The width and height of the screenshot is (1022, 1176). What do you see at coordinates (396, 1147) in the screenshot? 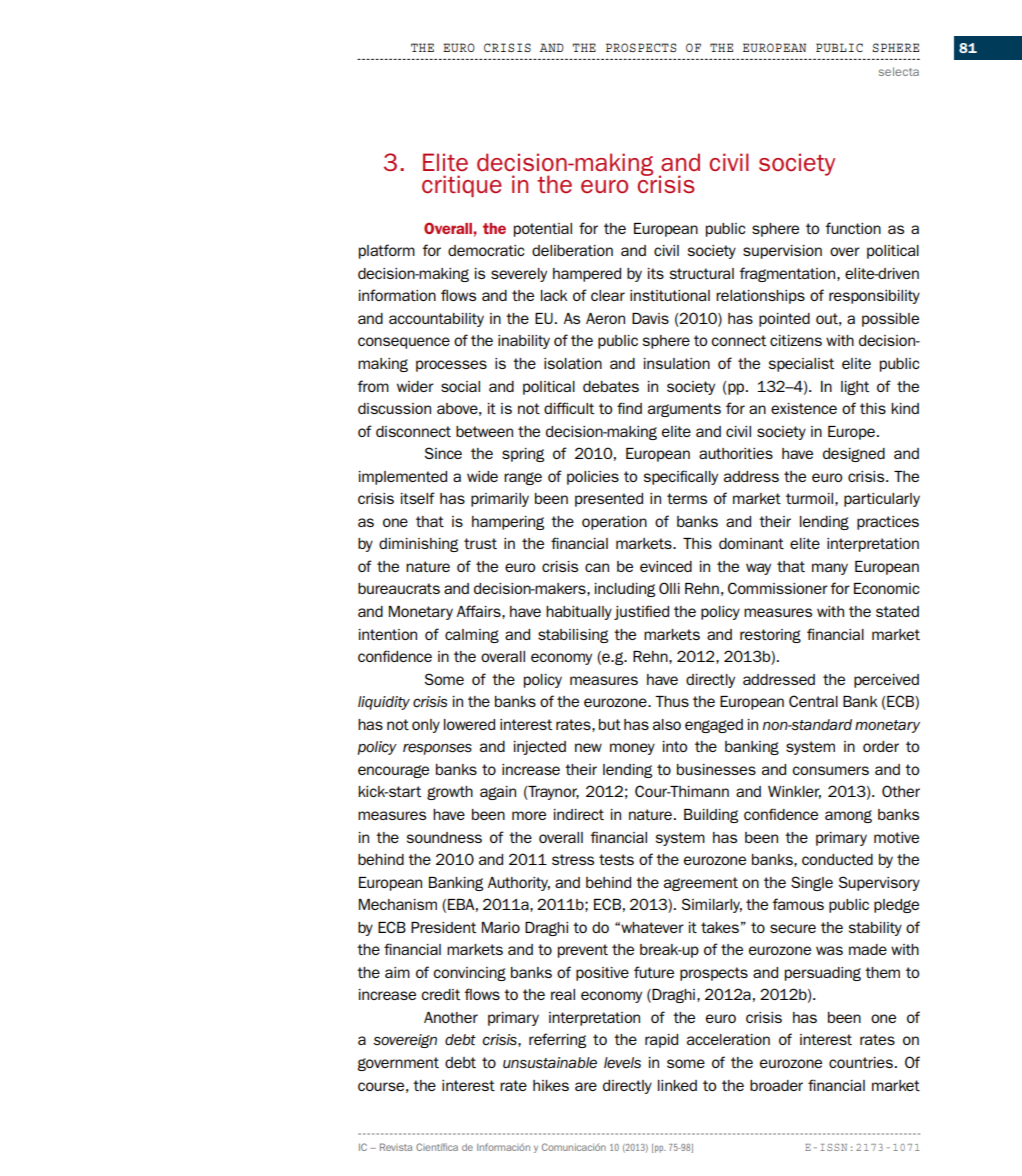
I see `Revista` at bounding box center [396, 1147].
